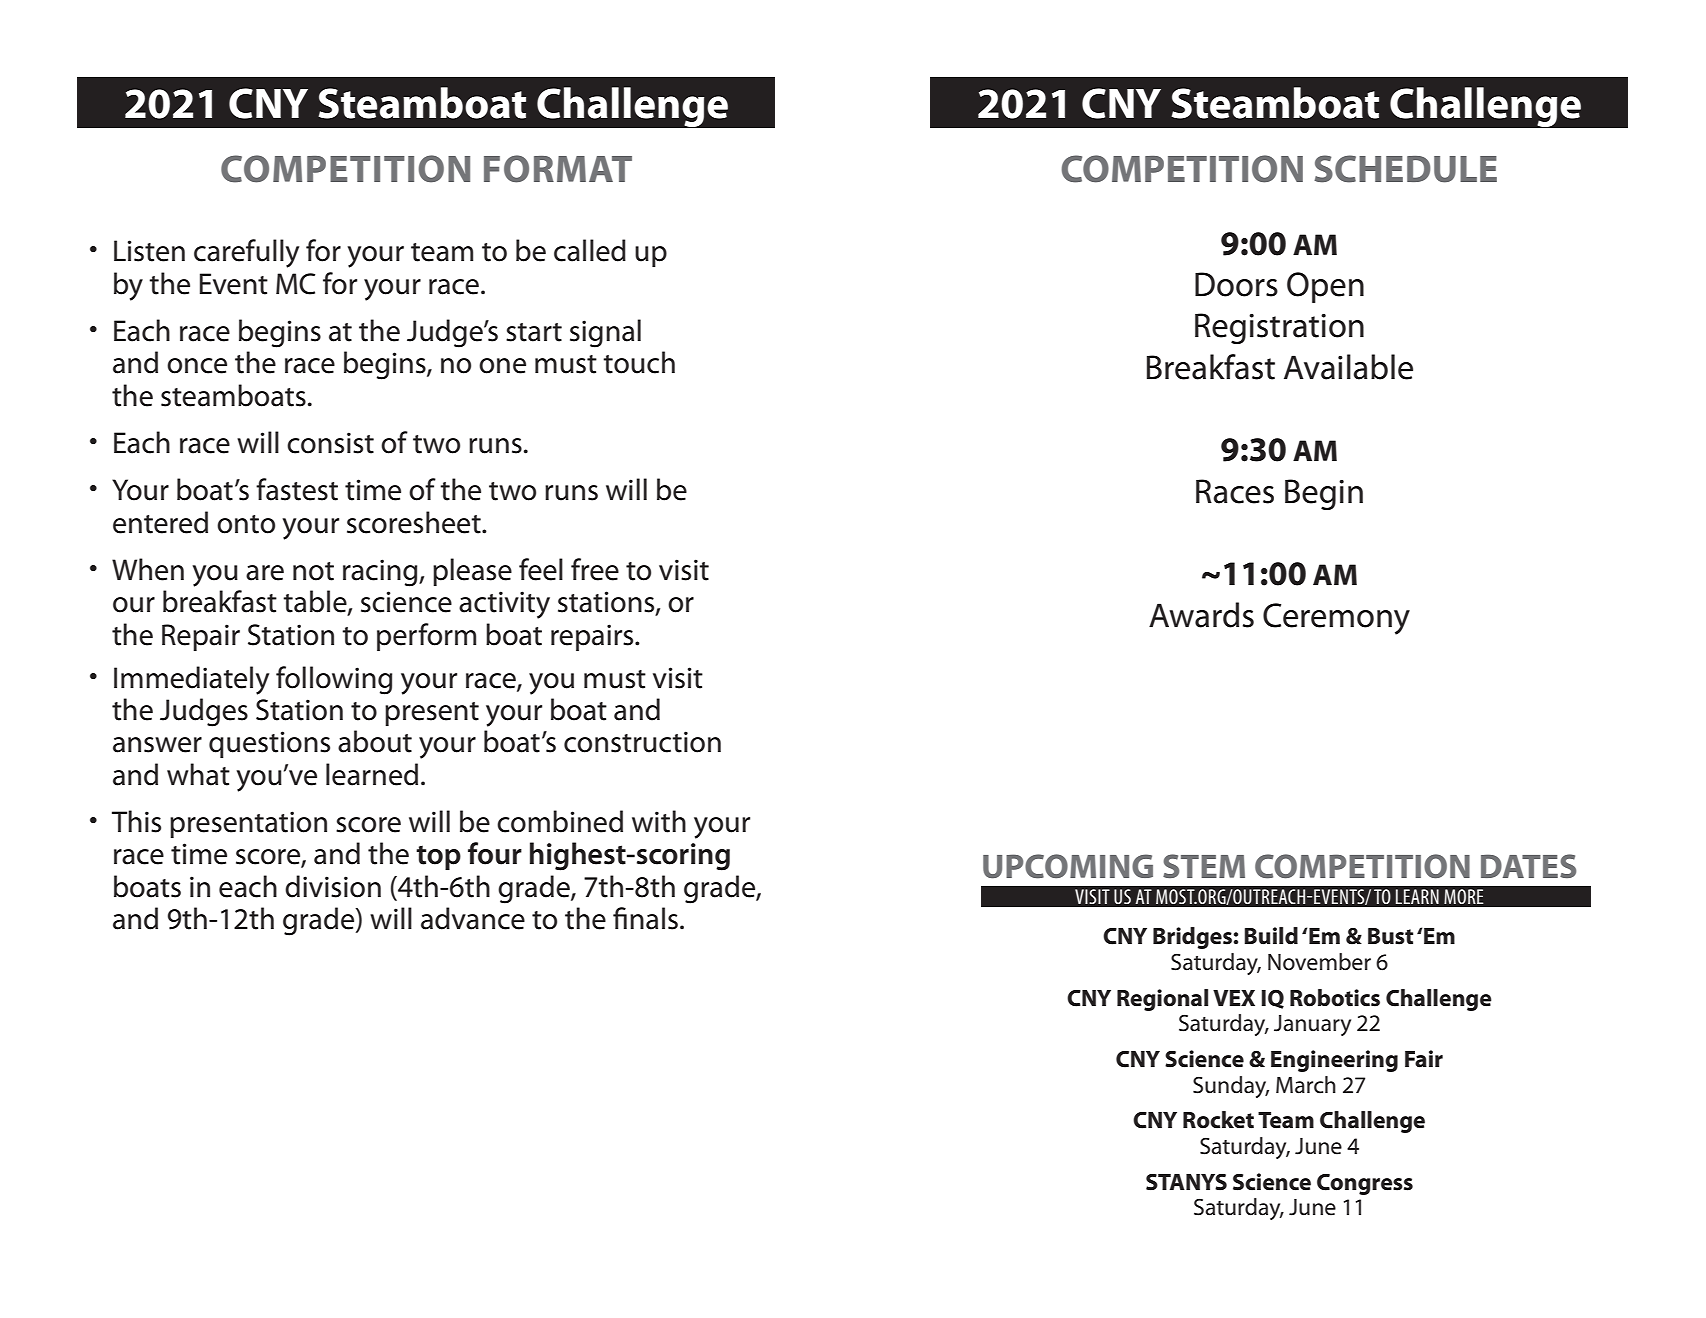 The image size is (1706, 1318). Describe the element at coordinates (330, 443) in the screenshot. I see `consist` at that location.
